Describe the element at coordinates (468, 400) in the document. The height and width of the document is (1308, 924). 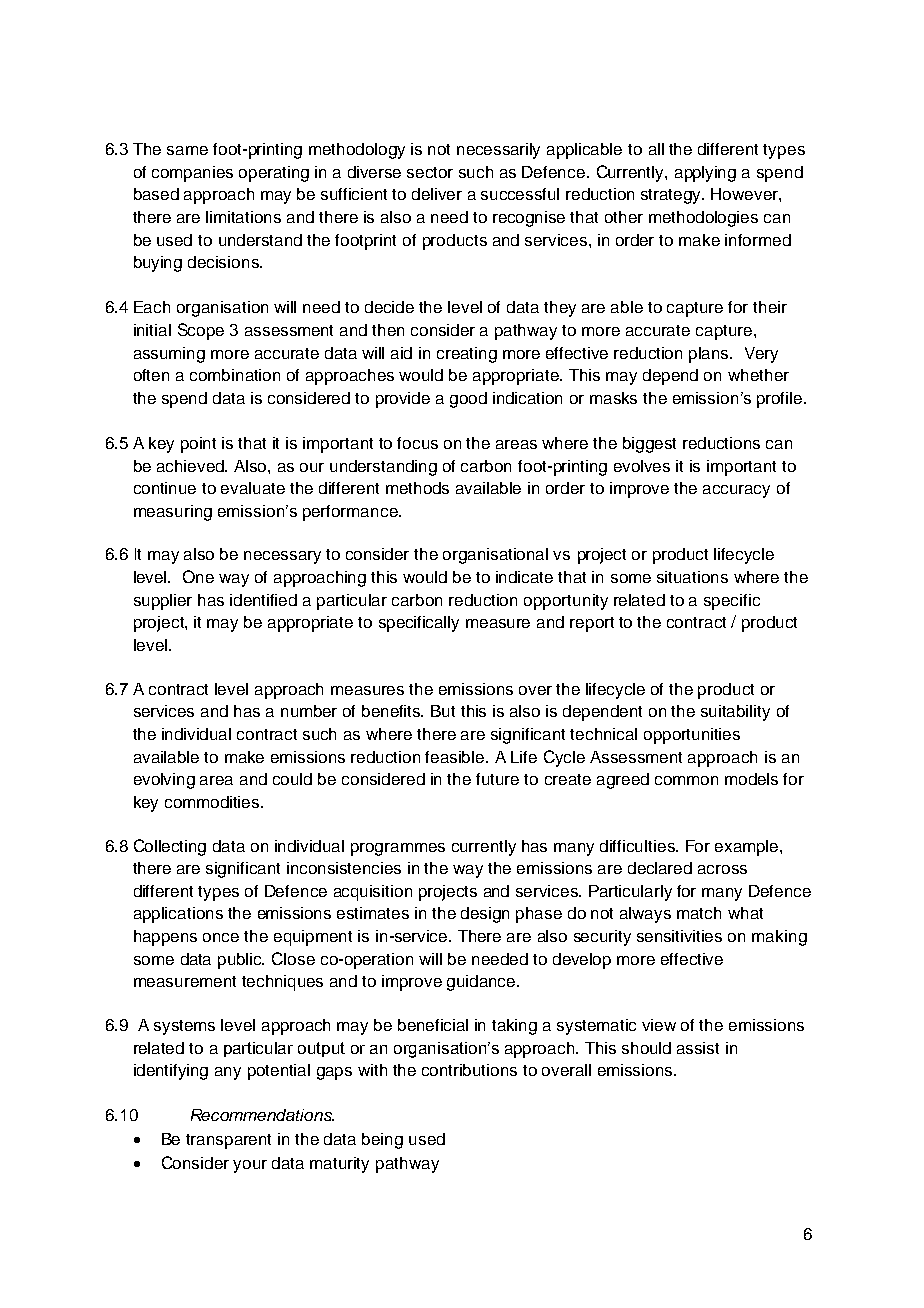
I see `good` at that location.
